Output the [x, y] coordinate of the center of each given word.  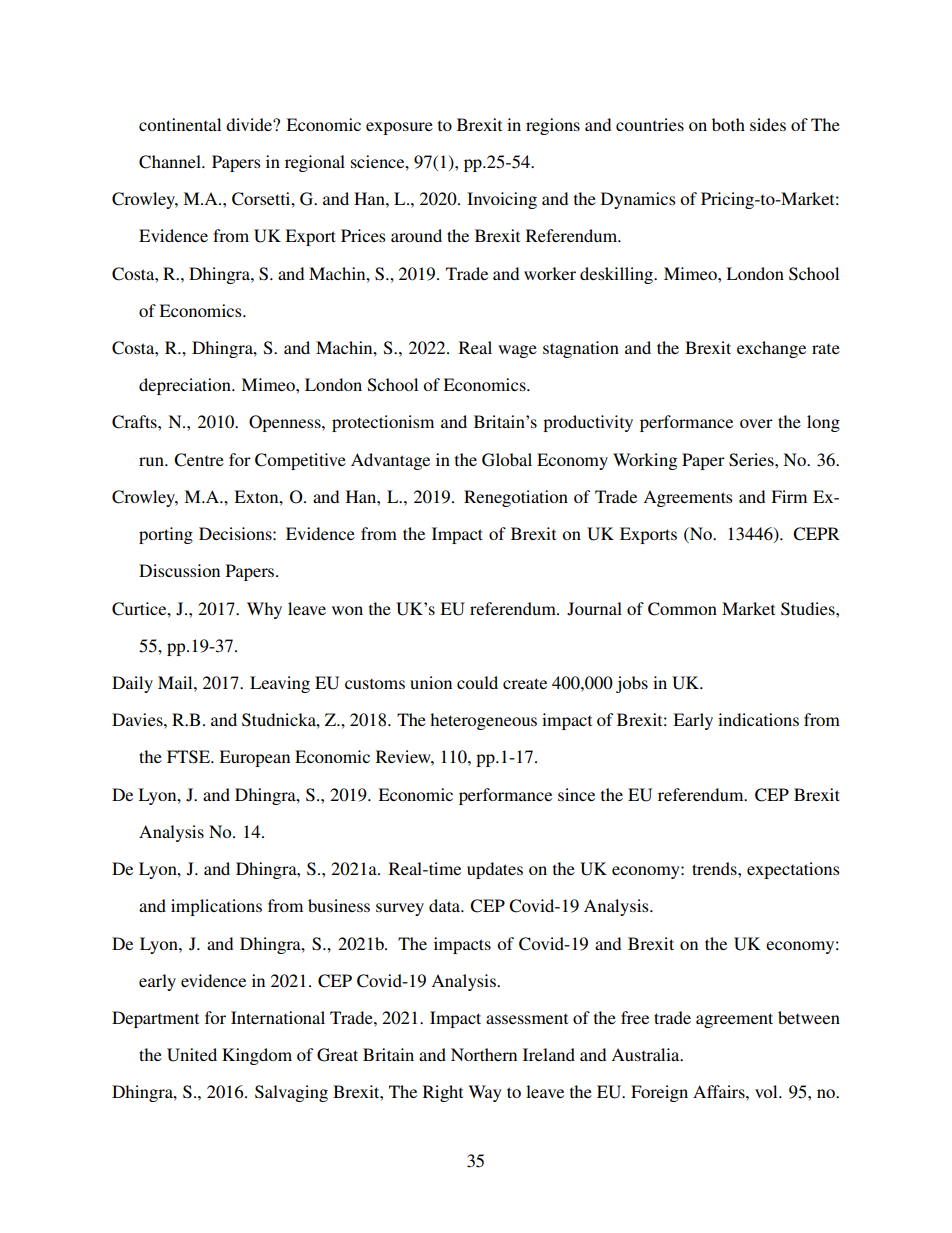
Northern [484, 1054]
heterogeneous [483, 721]
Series [752, 460]
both [728, 124]
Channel [171, 162]
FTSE [189, 757]
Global [507, 460]
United [192, 1055]
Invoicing [502, 200]
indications [758, 719]
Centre [199, 460]
